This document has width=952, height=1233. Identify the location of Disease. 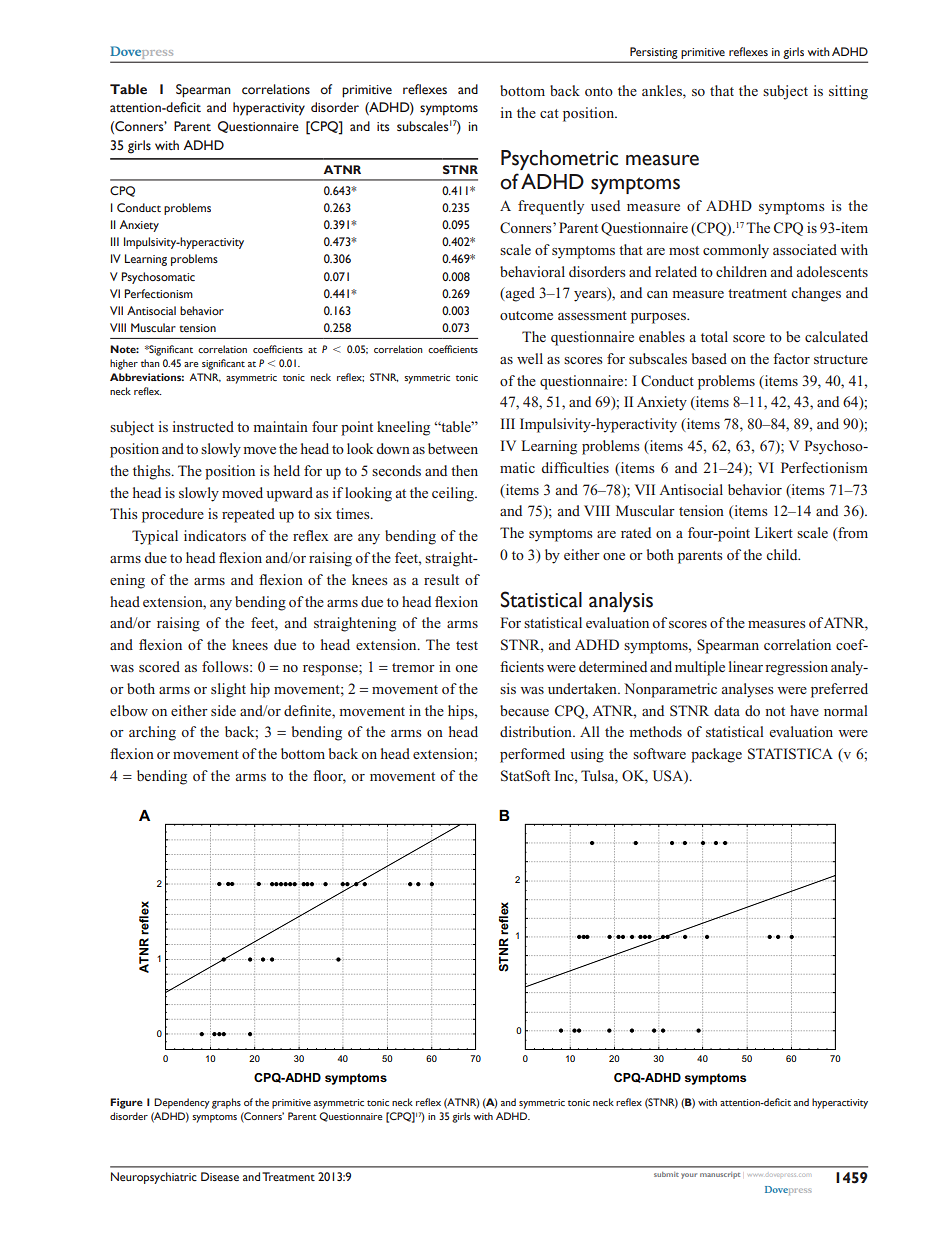
(220, 1176).
